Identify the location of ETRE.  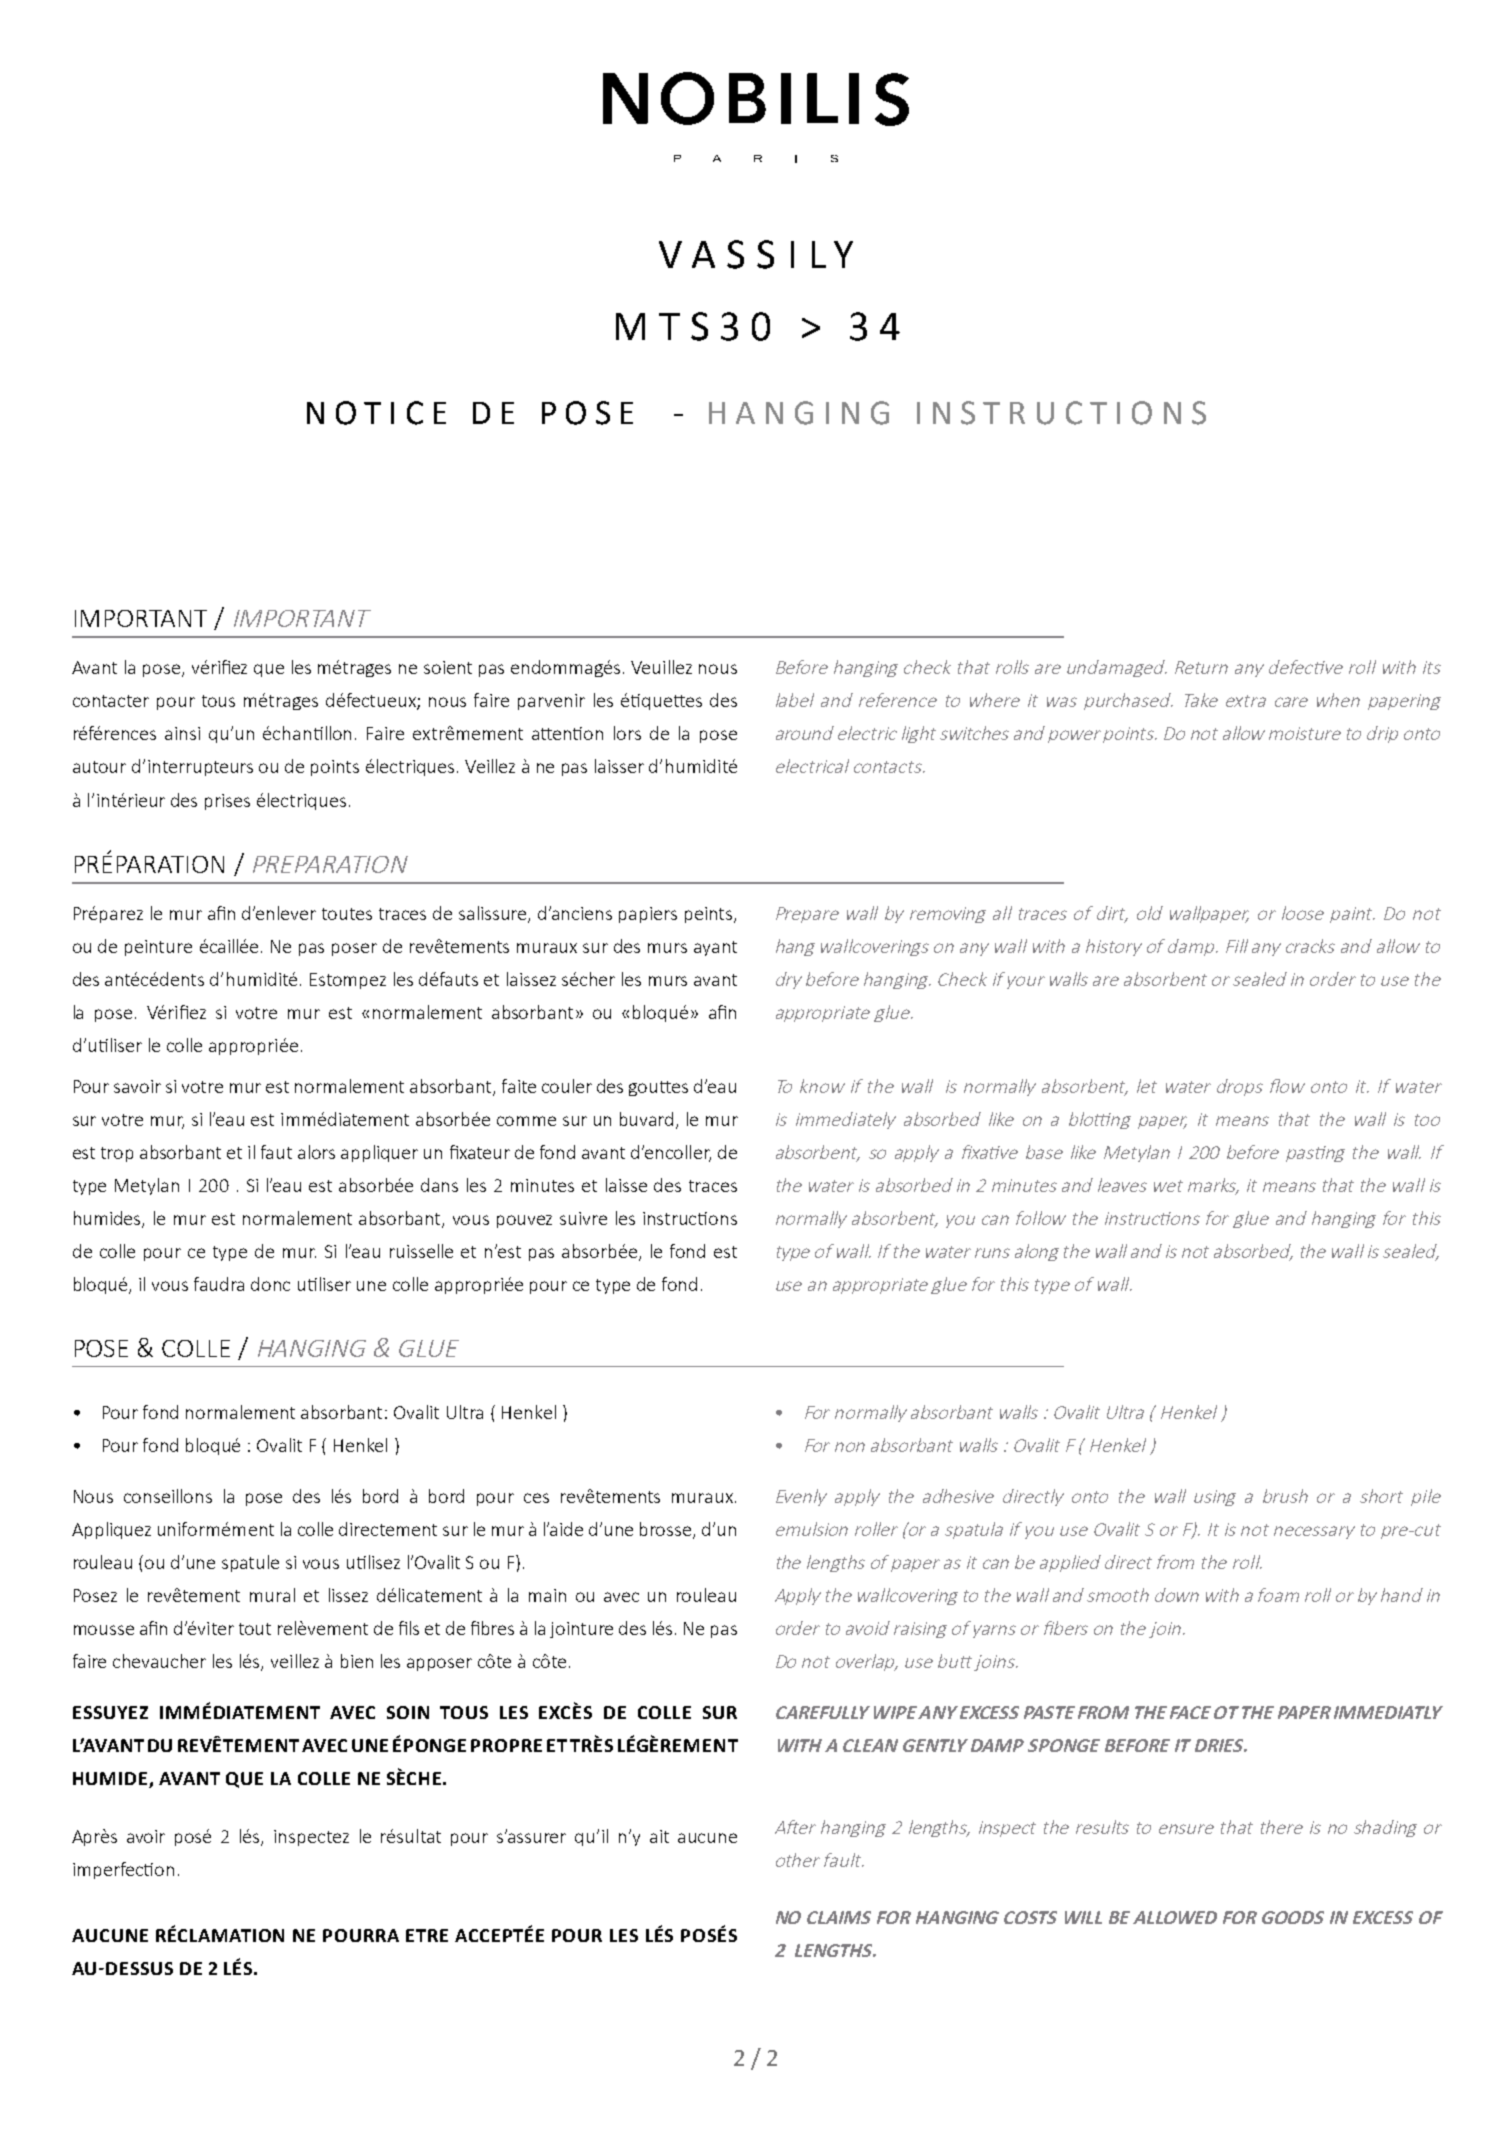
(427, 1935).
